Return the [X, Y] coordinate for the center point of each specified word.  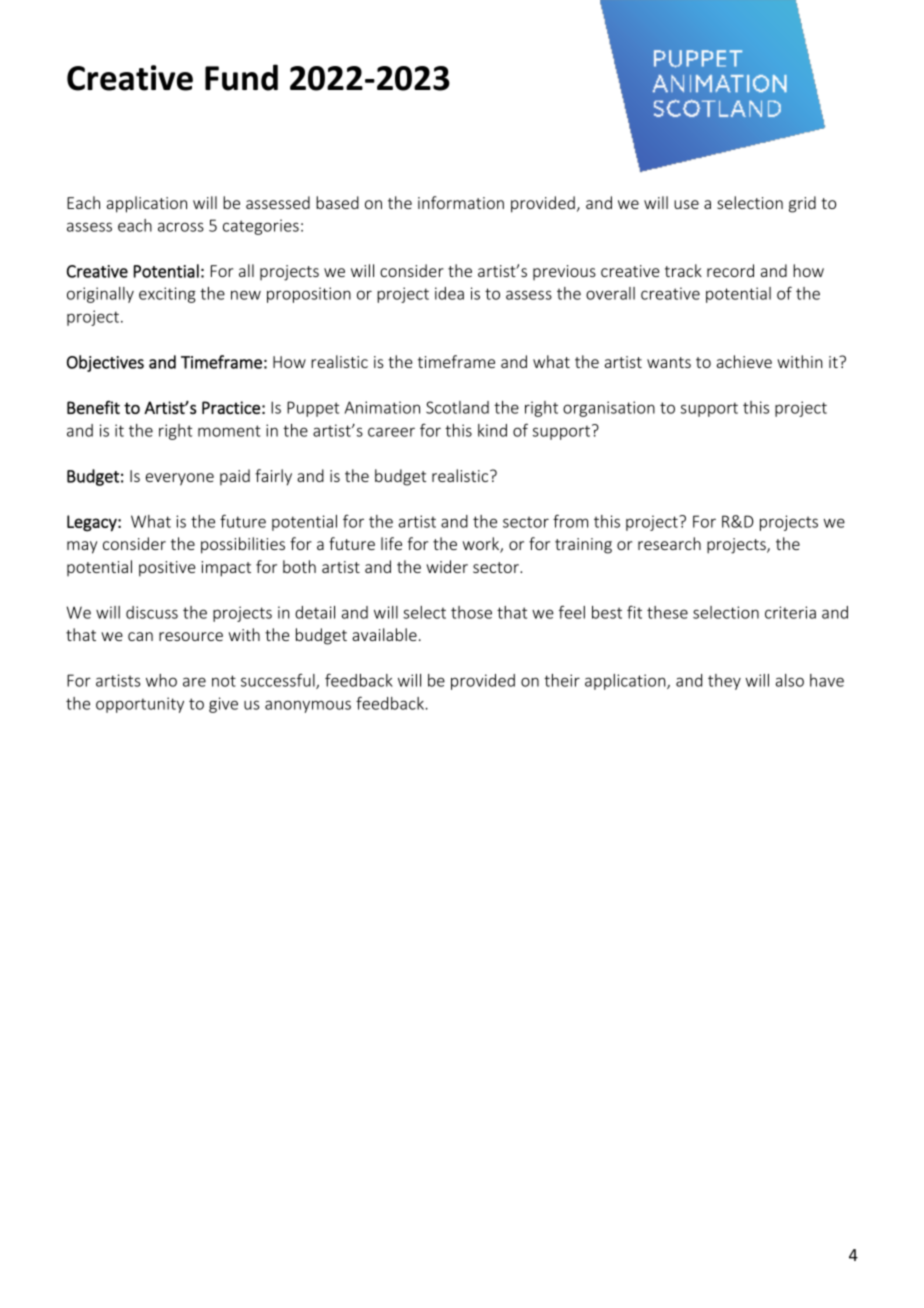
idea [449, 293]
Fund [241, 77]
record [730, 270]
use [686, 204]
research [669, 543]
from [570, 521]
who [161, 680]
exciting [167, 295]
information [461, 202]
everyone [180, 479]
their [562, 680]
